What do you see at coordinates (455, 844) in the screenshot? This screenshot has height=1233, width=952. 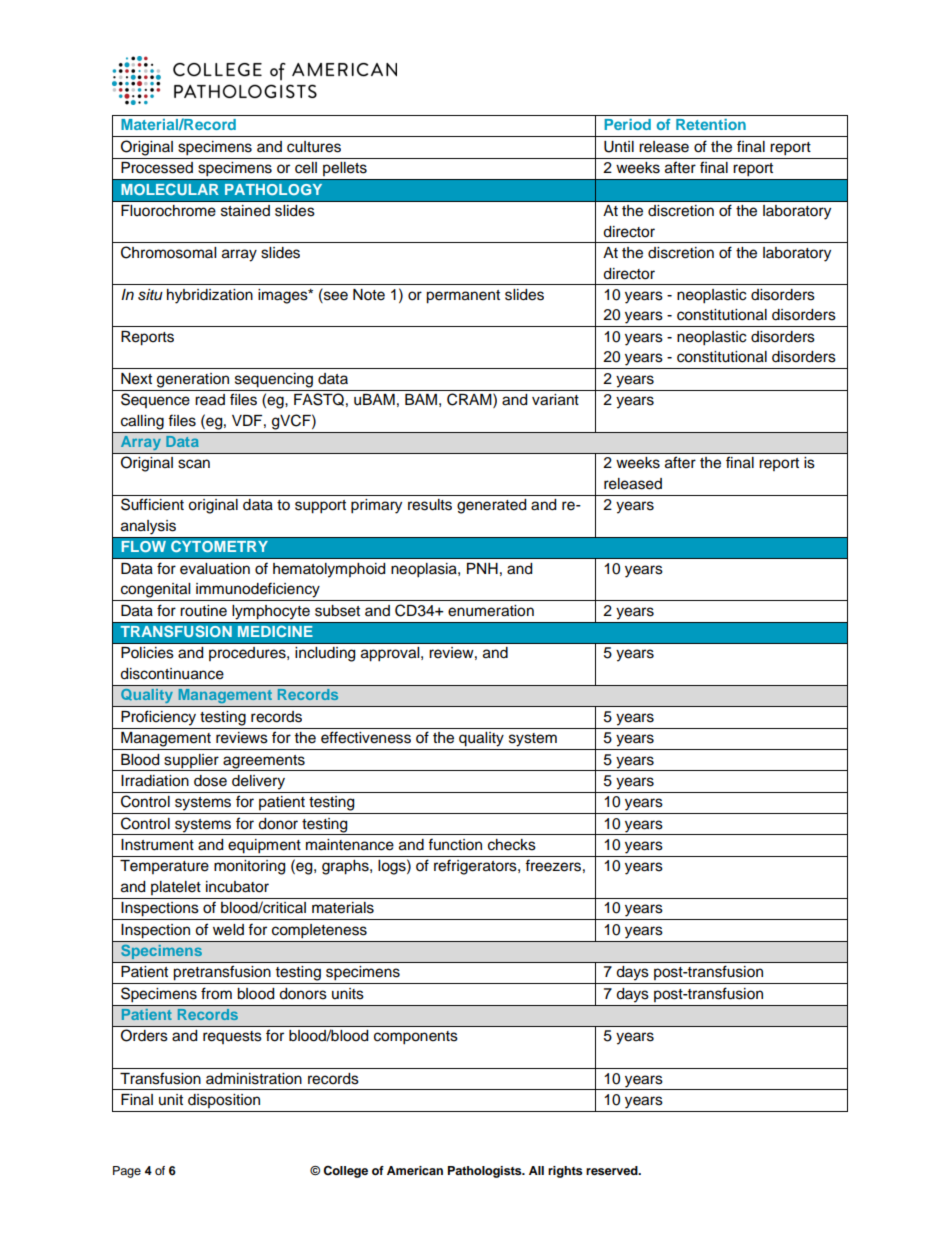 I see `function` at bounding box center [455, 844].
